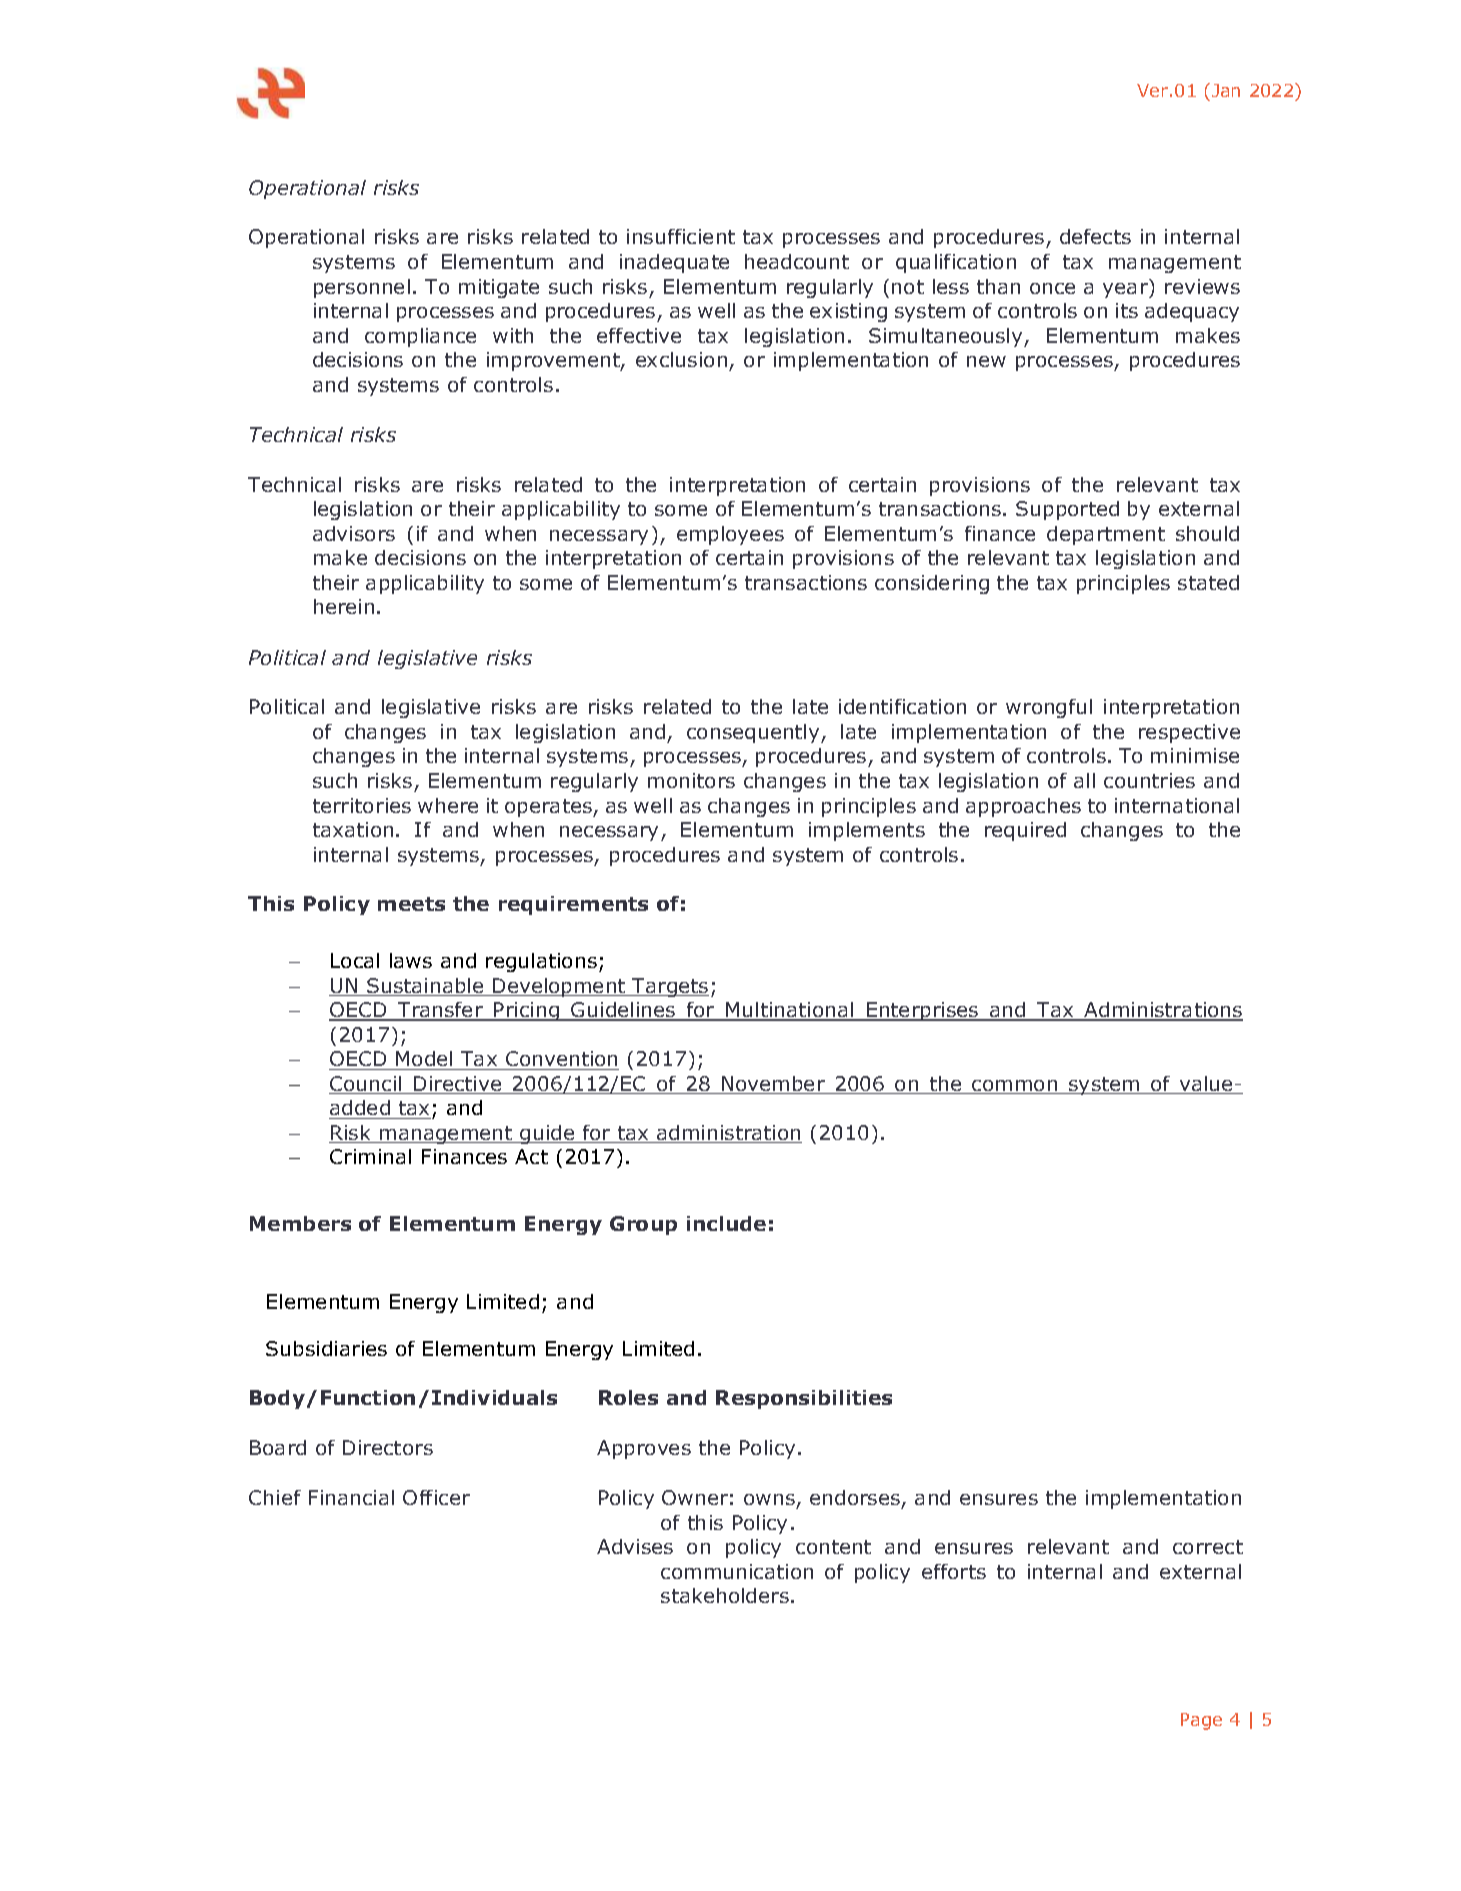 This document has width=1461, height=1891. I want to click on wrongful, so click(1049, 708).
